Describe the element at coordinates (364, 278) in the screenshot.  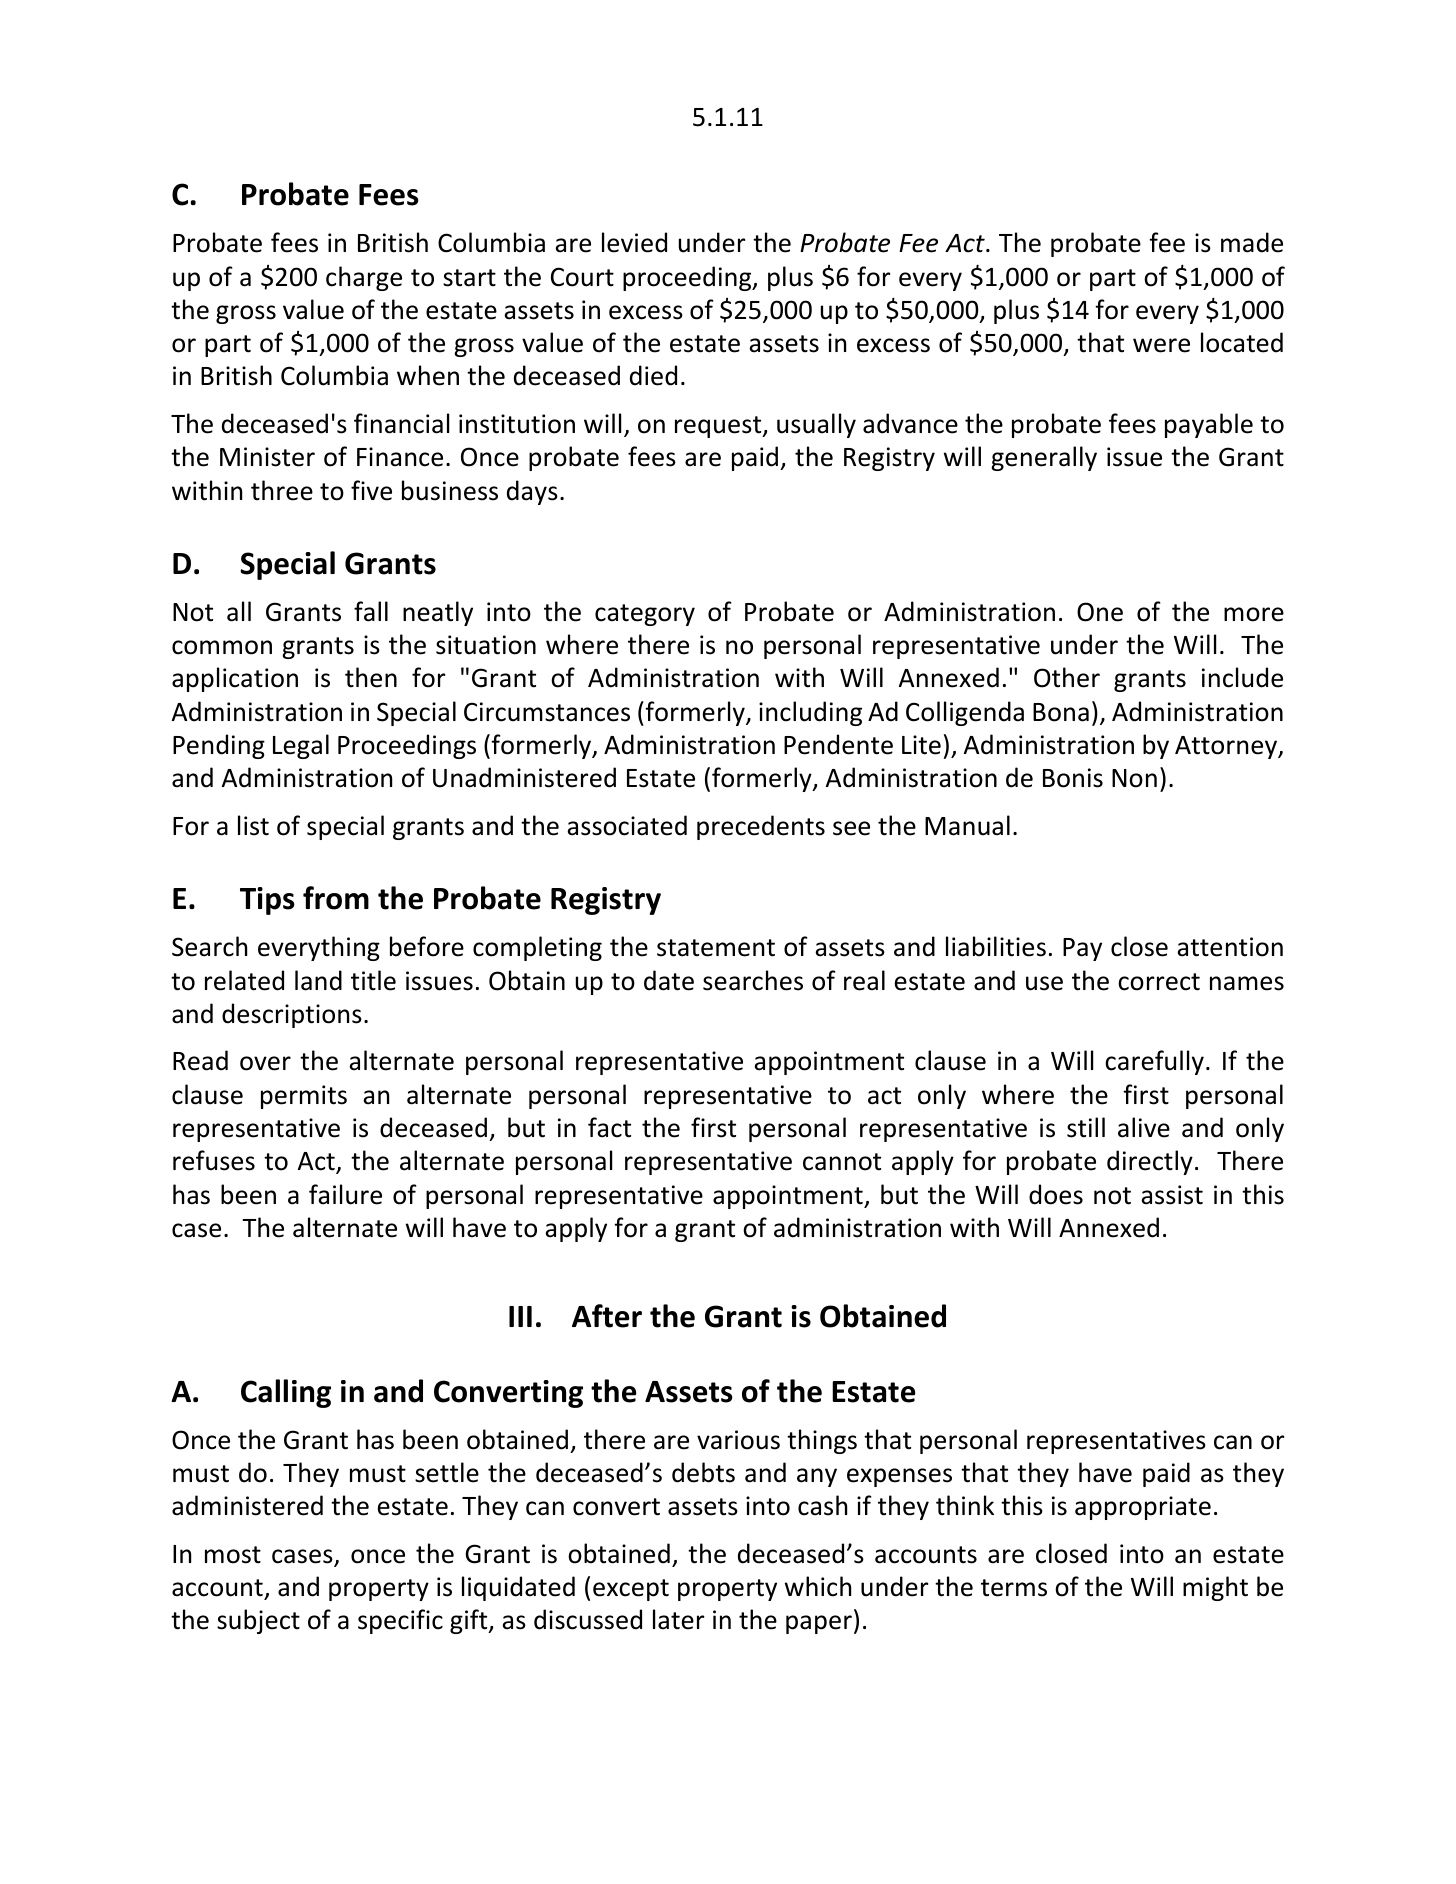
I see `charge` at that location.
